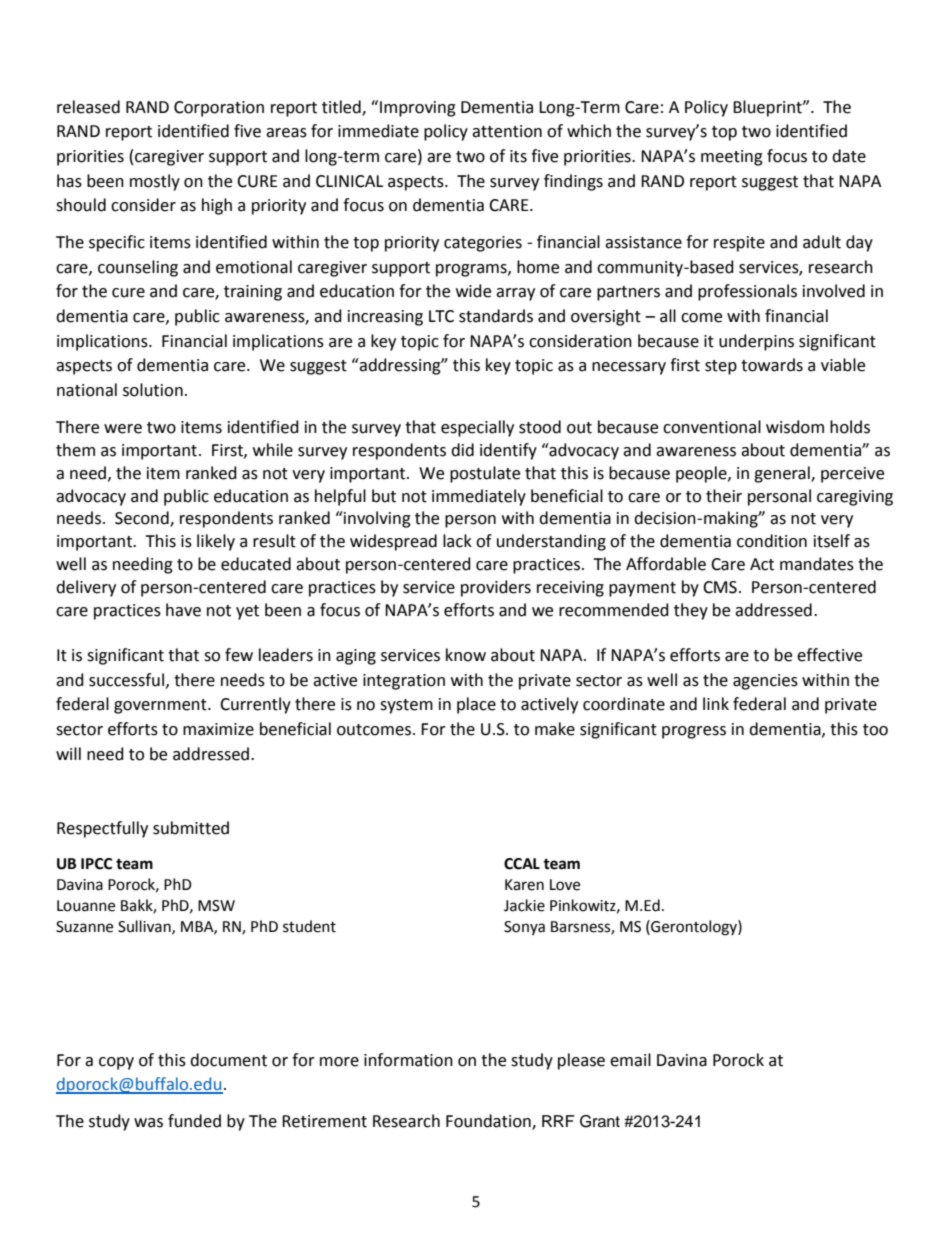 The width and height of the screenshot is (952, 1233). I want to click on CMS, so click(720, 587).
